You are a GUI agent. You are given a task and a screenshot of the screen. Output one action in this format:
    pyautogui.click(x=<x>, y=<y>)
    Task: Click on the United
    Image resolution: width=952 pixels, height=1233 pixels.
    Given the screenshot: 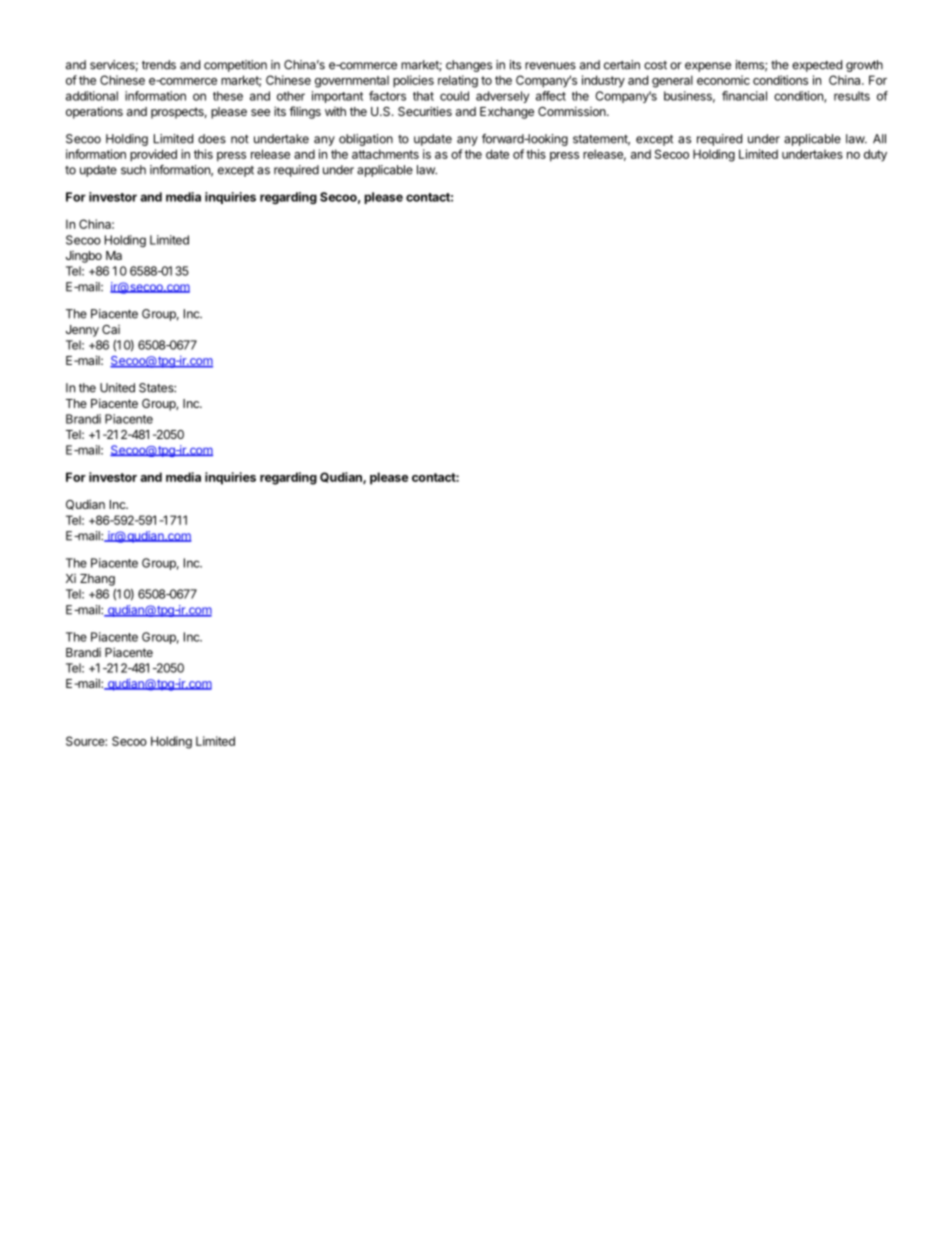 What is the action you would take?
    pyautogui.click(x=117, y=388)
